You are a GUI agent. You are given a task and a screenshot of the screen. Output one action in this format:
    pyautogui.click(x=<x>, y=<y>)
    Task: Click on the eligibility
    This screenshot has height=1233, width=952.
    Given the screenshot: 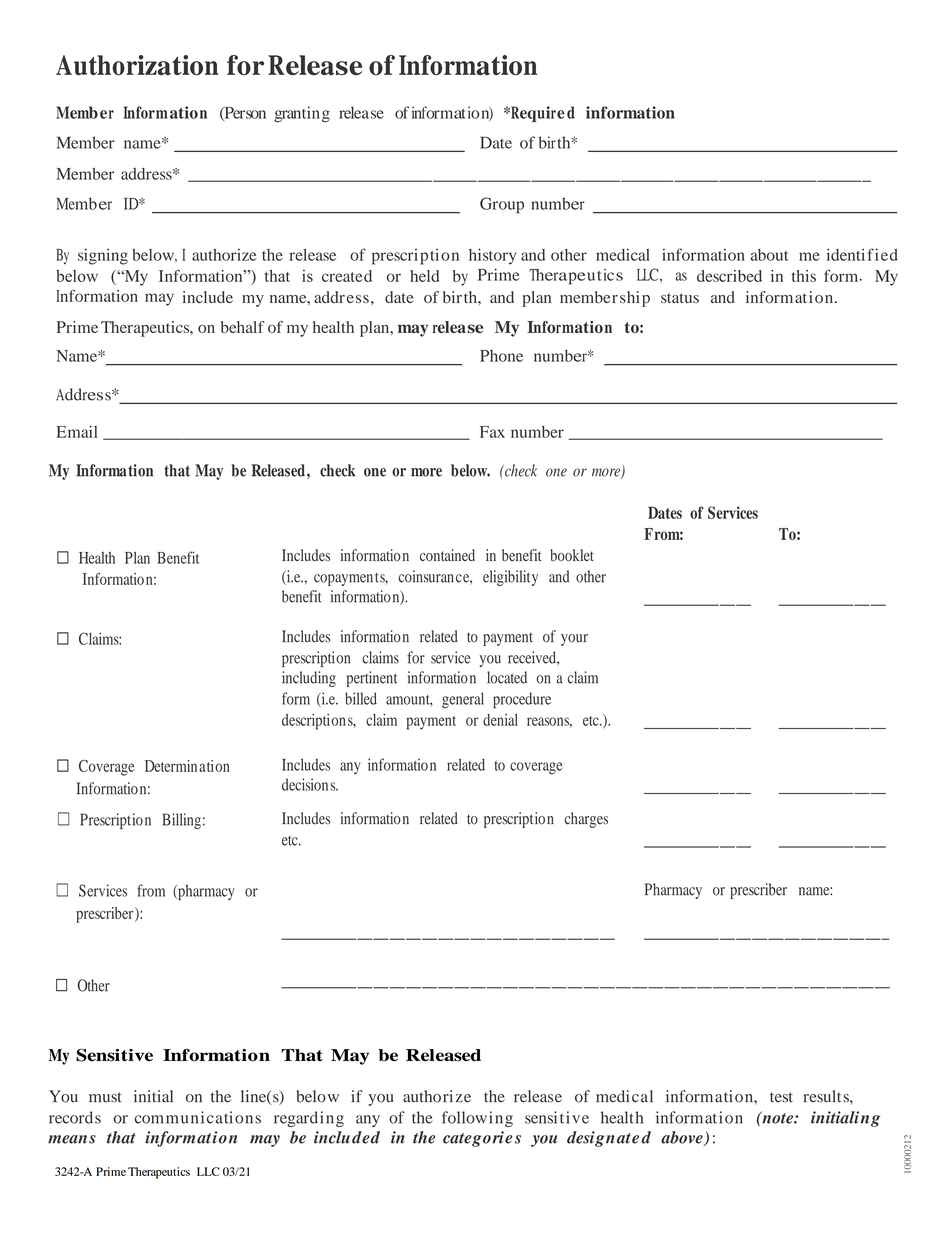 What is the action you would take?
    pyautogui.click(x=510, y=578)
